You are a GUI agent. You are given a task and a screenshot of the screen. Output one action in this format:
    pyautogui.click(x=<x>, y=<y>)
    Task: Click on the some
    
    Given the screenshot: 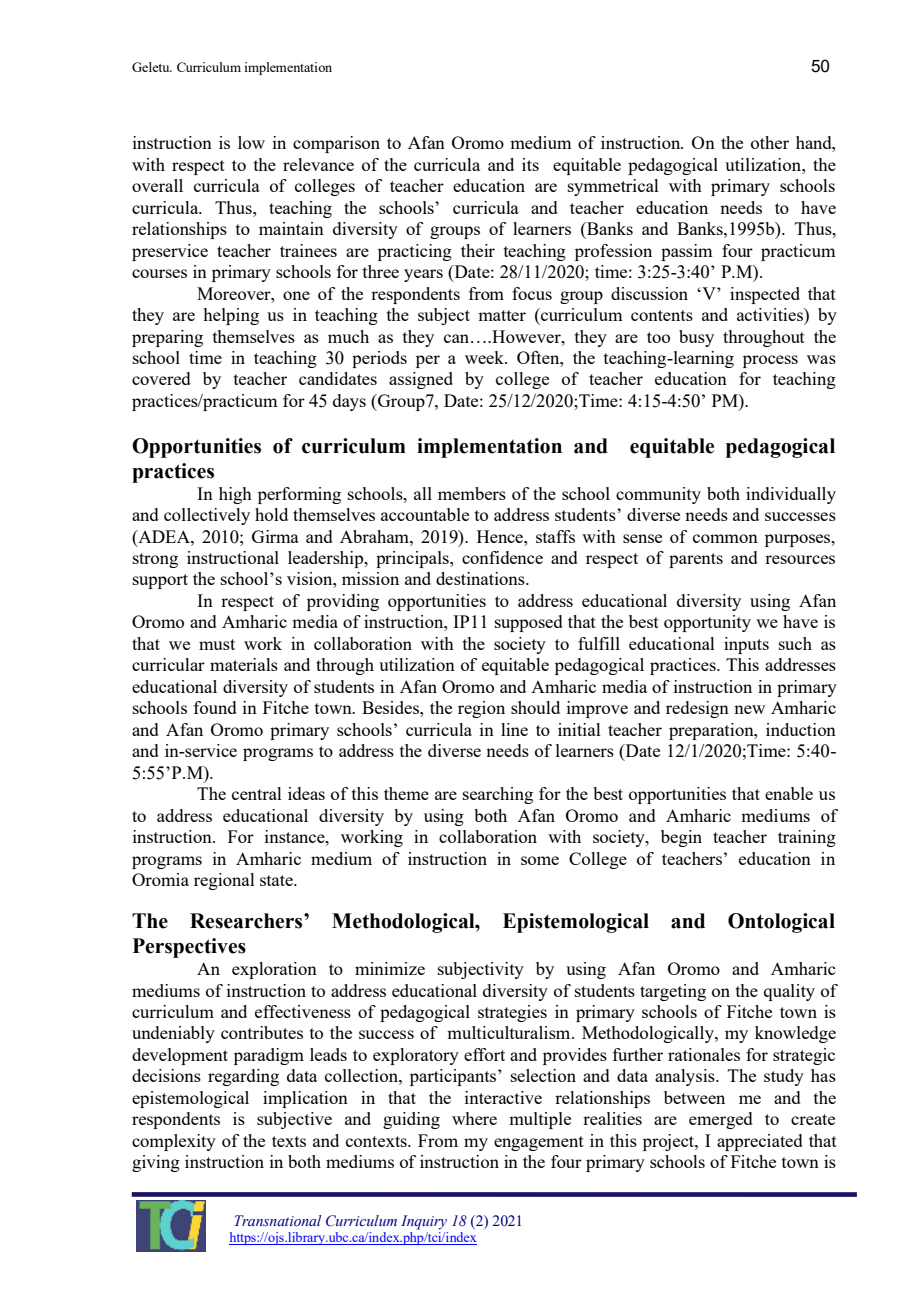 What is the action you would take?
    pyautogui.click(x=540, y=860)
